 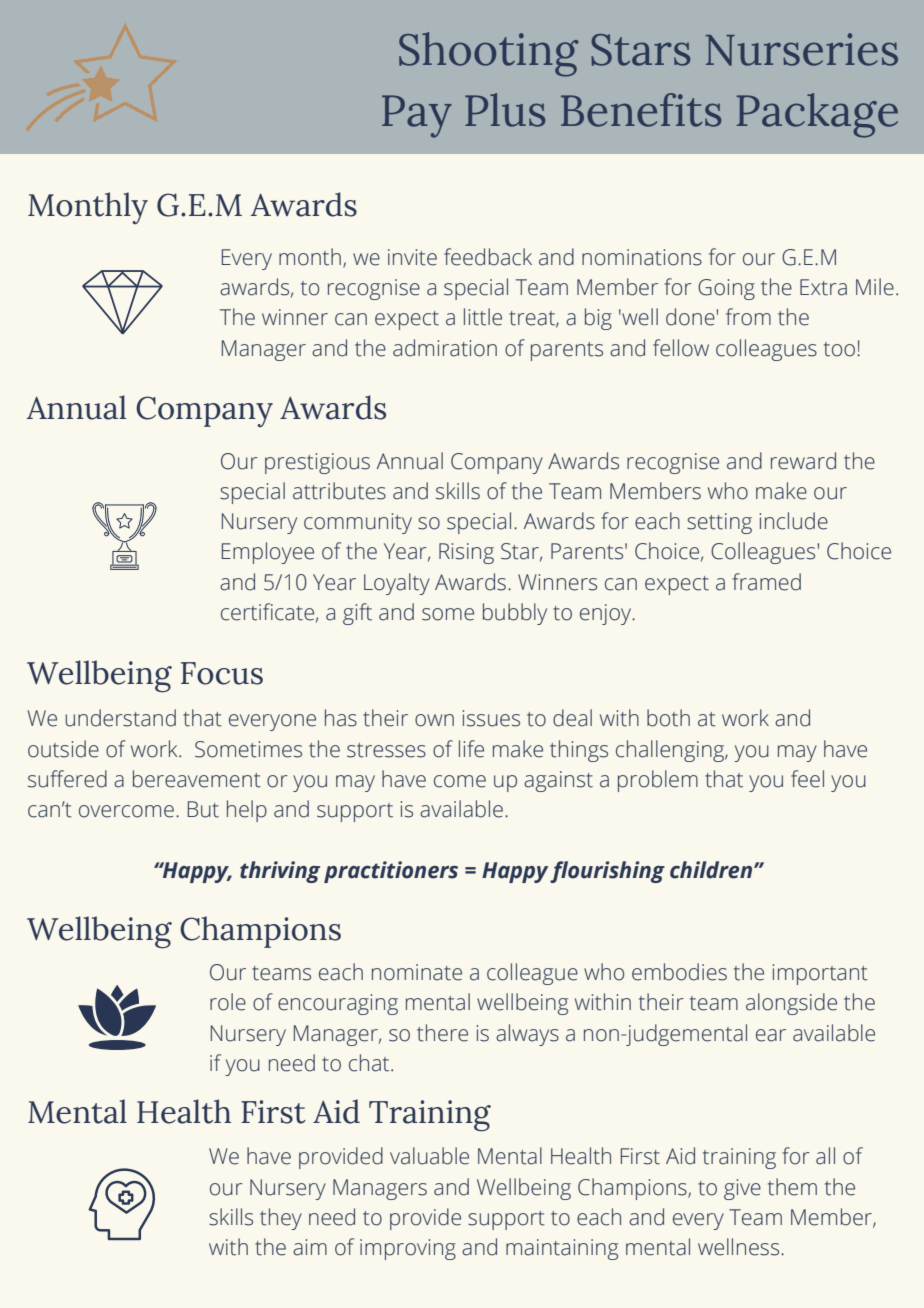 I want to click on Nurseries, so click(x=802, y=49).
